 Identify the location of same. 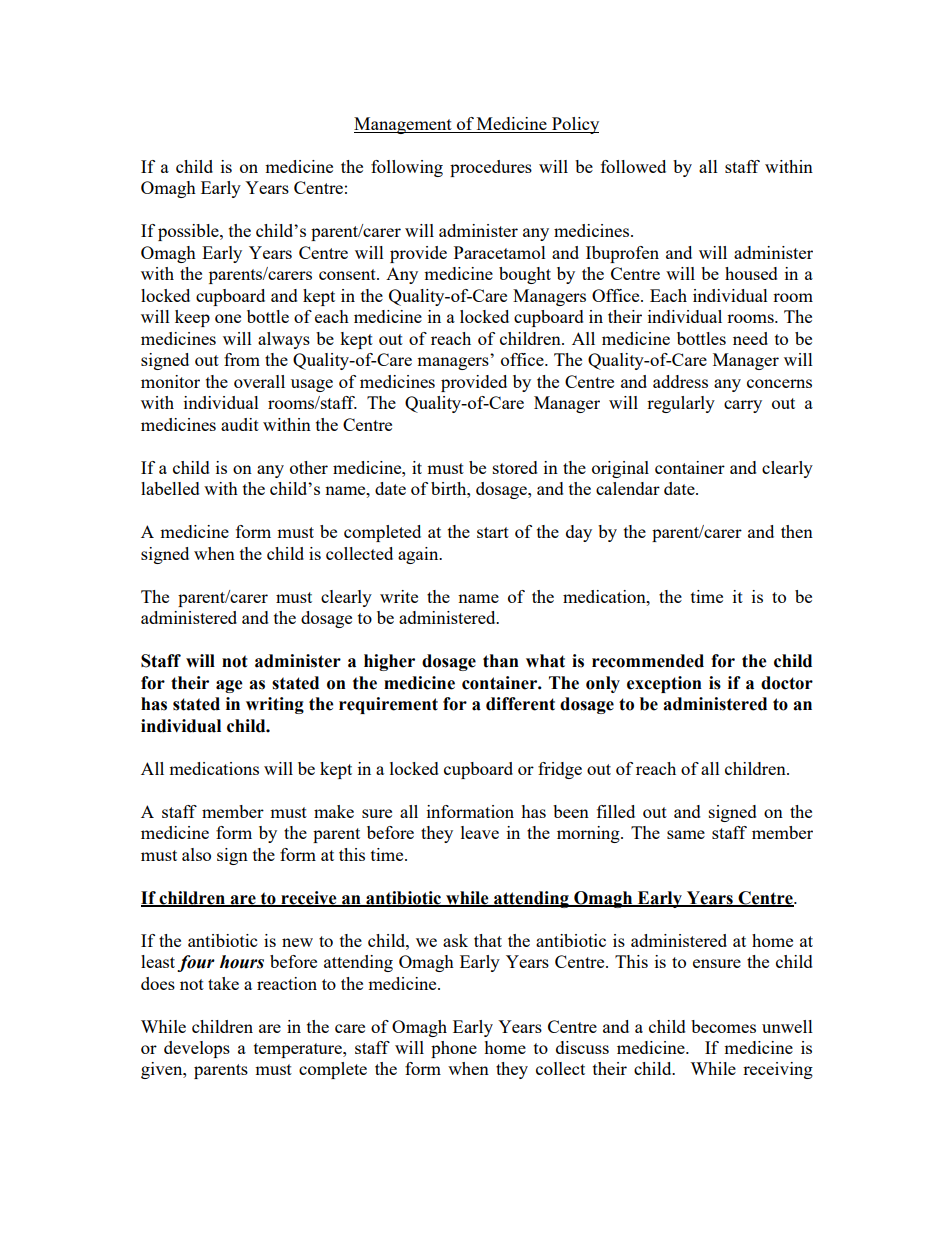
(686, 834).
